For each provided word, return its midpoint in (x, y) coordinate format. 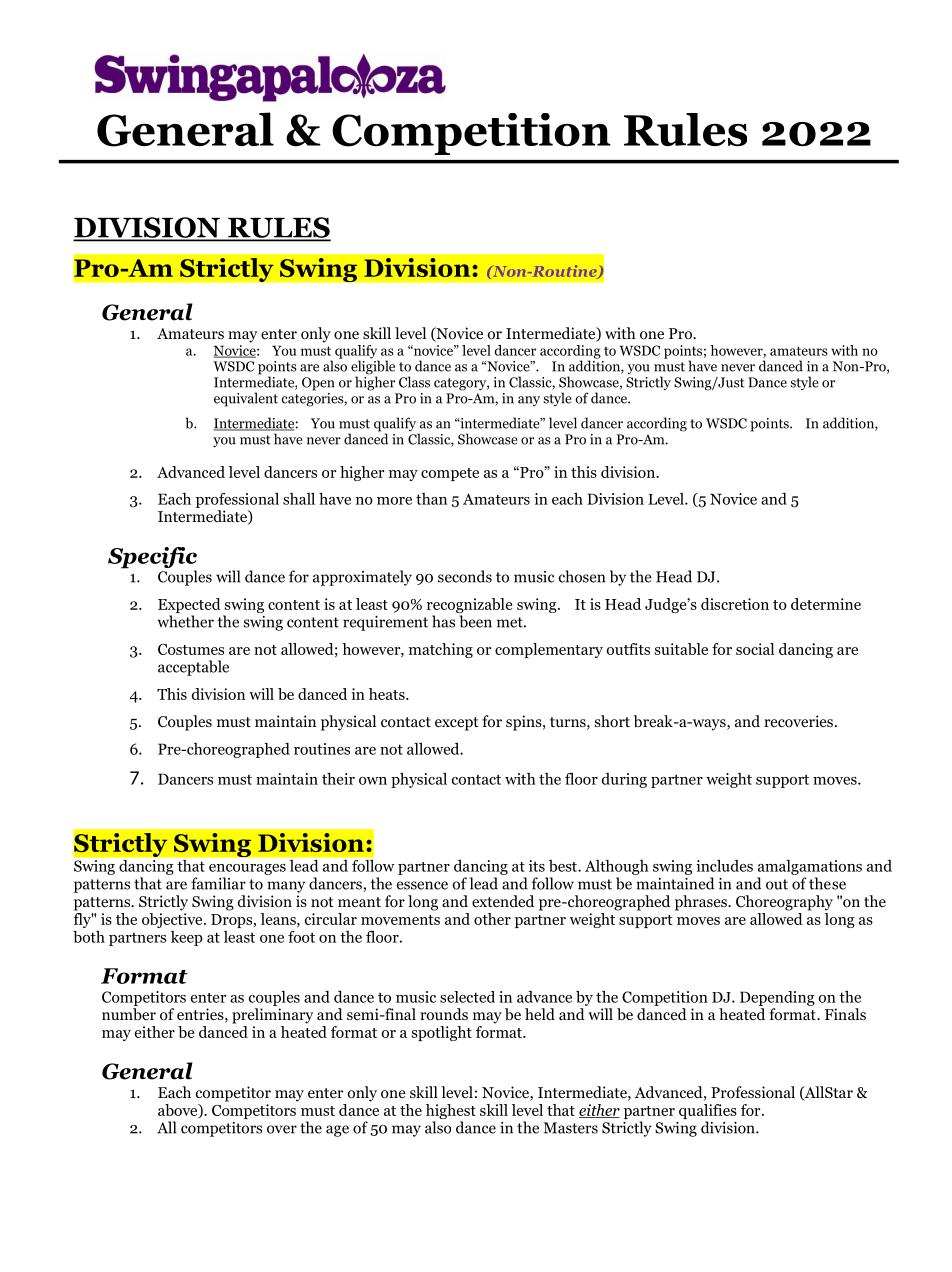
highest (451, 1113)
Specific (152, 559)
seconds (465, 576)
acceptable (193, 668)
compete (450, 474)
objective (173, 919)
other (492, 919)
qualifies (708, 1113)
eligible (373, 367)
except (457, 724)
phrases (702, 903)
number (129, 1014)
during (624, 780)
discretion (735, 604)
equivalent (246, 399)
